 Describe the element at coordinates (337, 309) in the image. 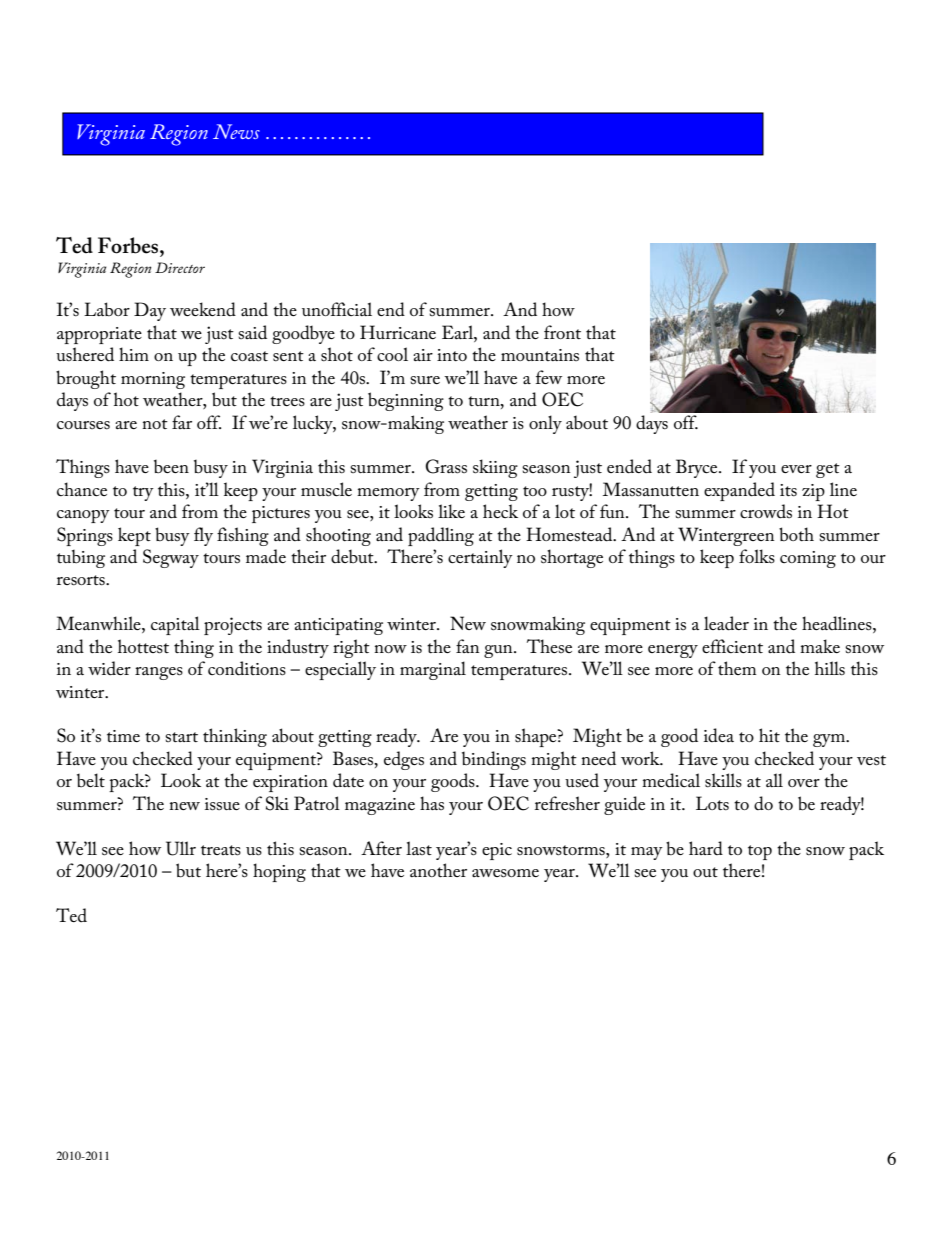

I see `unofficial` at that location.
